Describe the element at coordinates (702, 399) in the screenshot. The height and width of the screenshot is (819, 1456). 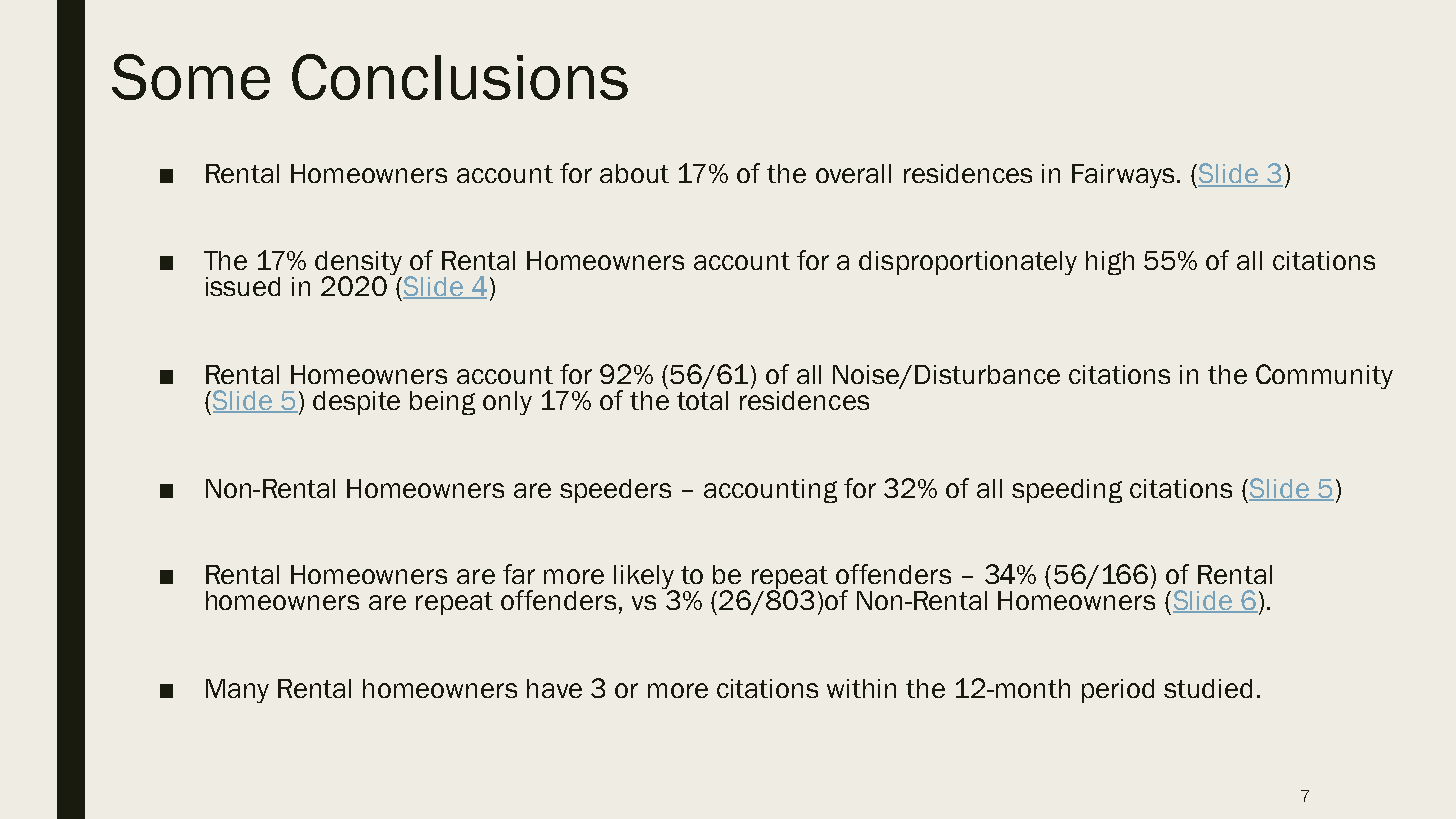
I see `total` at that location.
